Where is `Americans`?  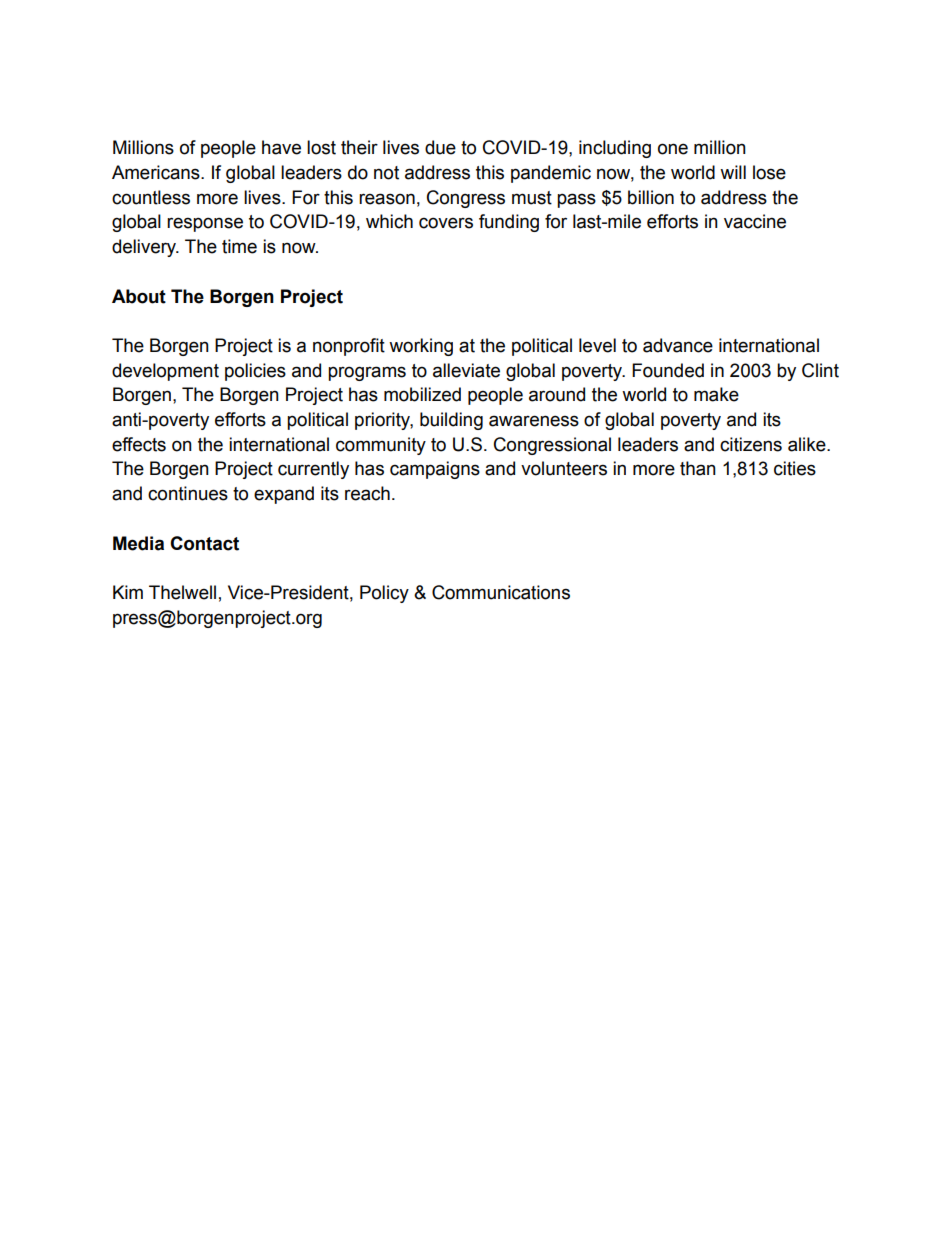 Americans is located at coordinates (157, 172).
